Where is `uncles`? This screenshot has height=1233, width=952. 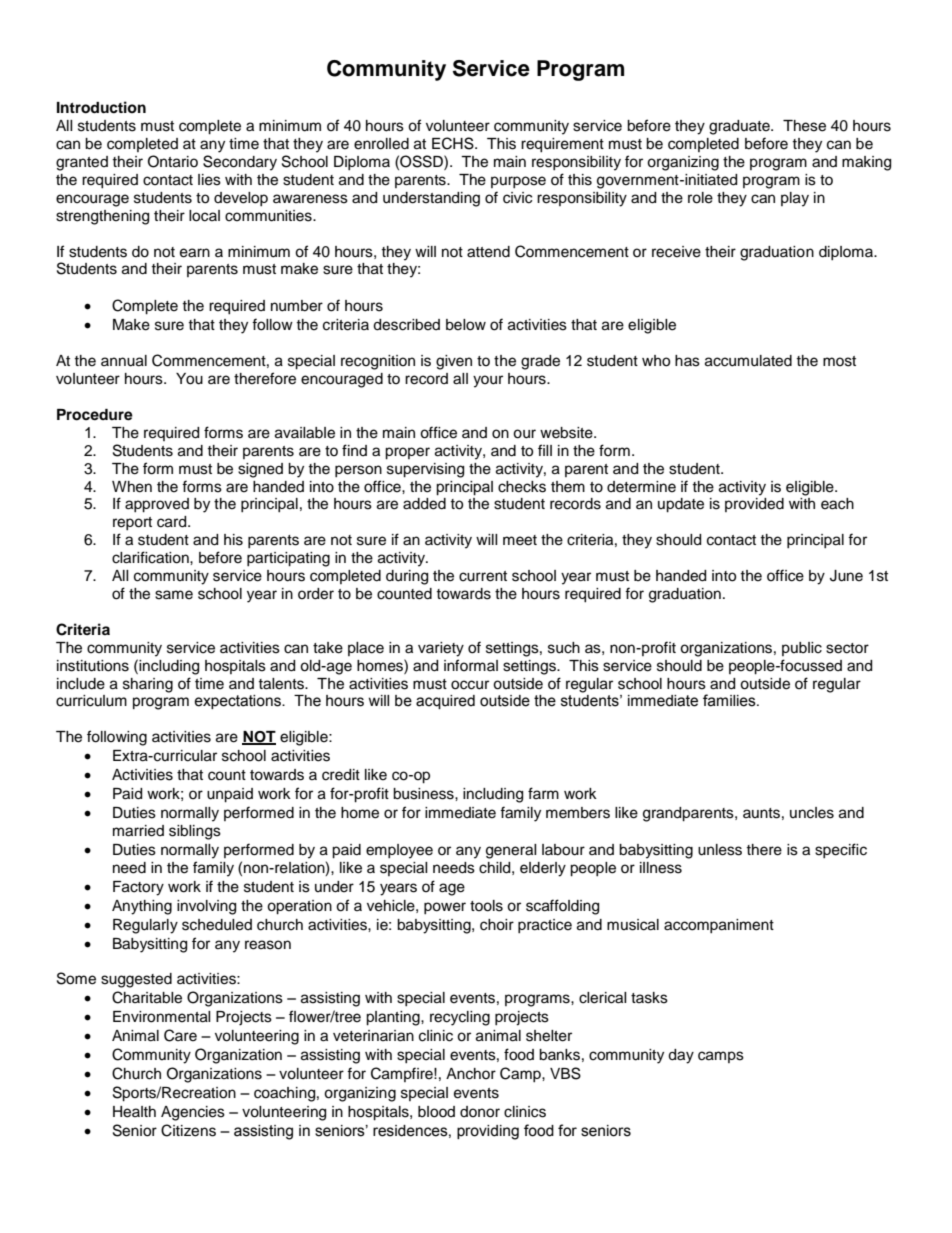 uncles is located at coordinates (812, 813).
